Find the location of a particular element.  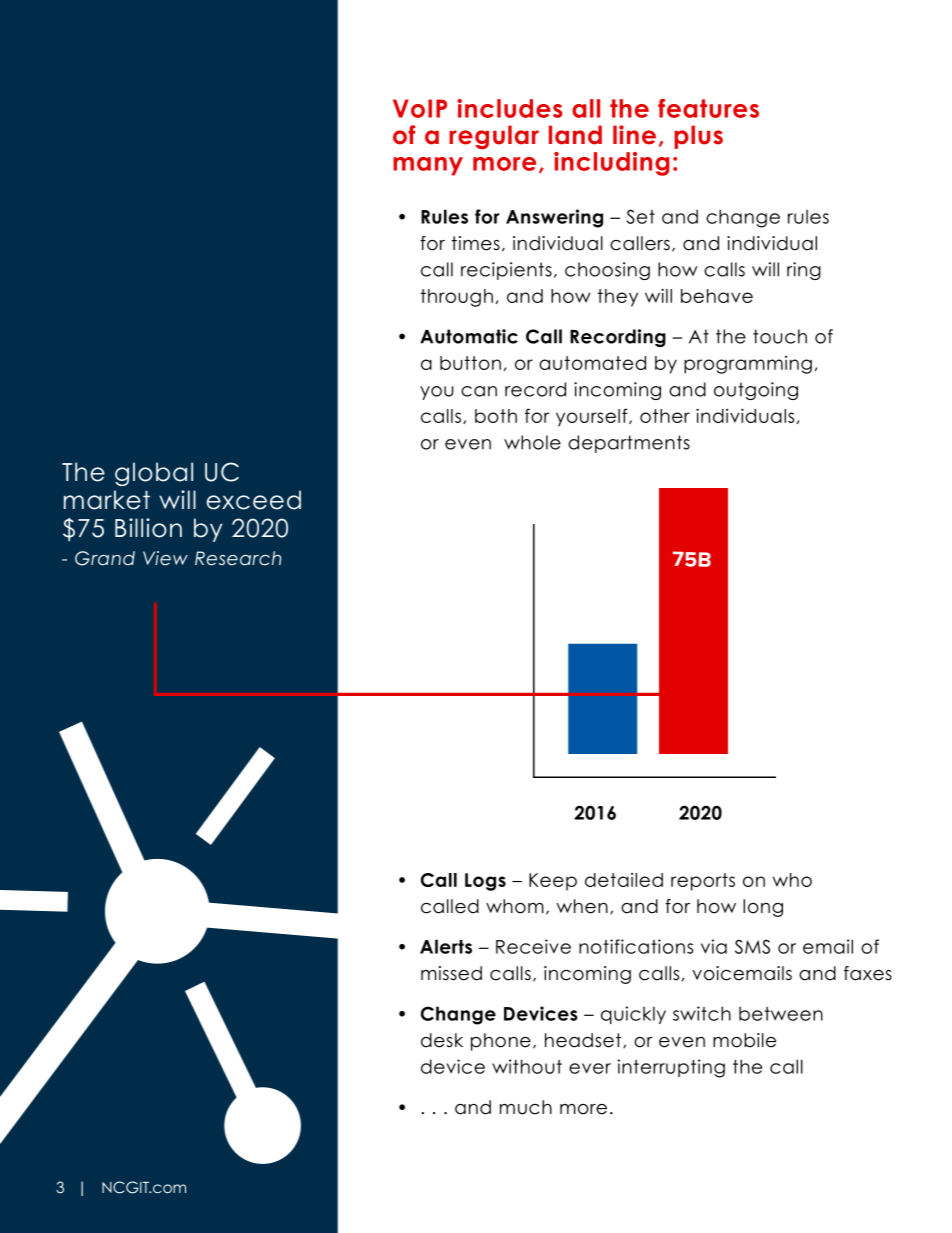

without is located at coordinates (527, 1066).
